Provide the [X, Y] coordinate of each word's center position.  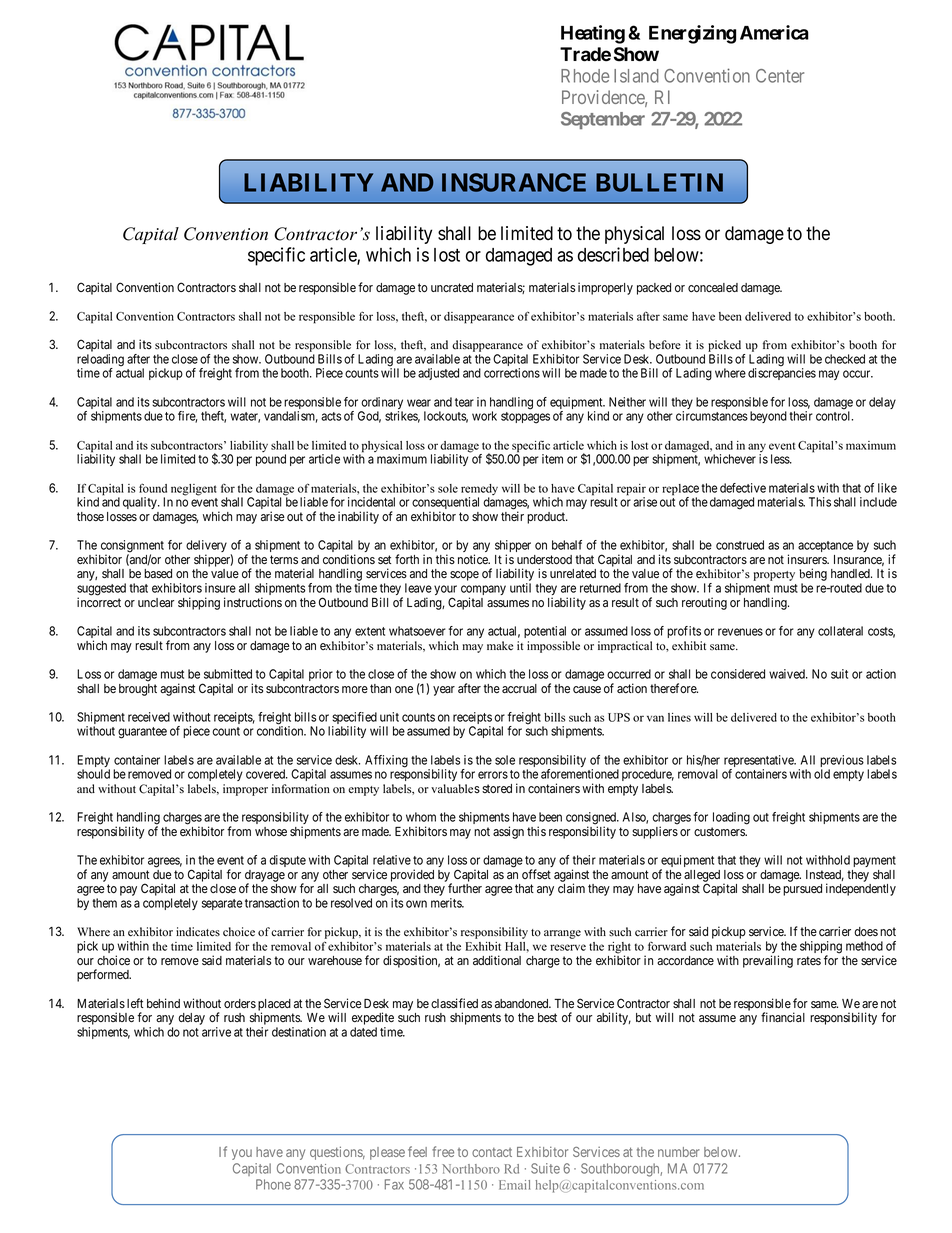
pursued [802, 890]
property [774, 576]
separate [222, 904]
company [483, 591]
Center [780, 76]
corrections [512, 373]
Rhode [585, 76]
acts [331, 416]
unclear [156, 602]
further [465, 888]
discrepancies [782, 374]
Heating [593, 34]
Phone [273, 1184]
